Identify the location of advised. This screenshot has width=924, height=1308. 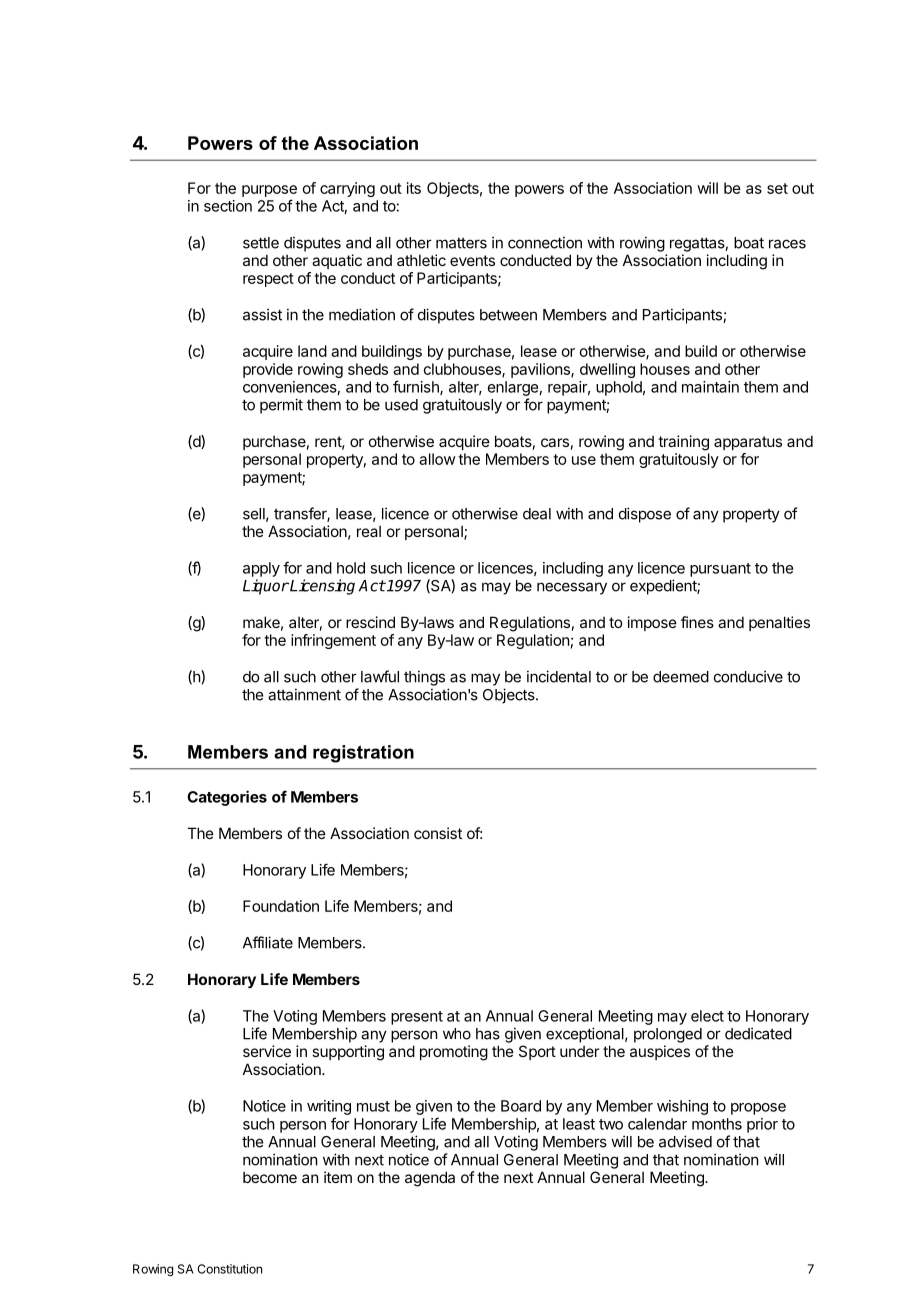
(685, 1141).
